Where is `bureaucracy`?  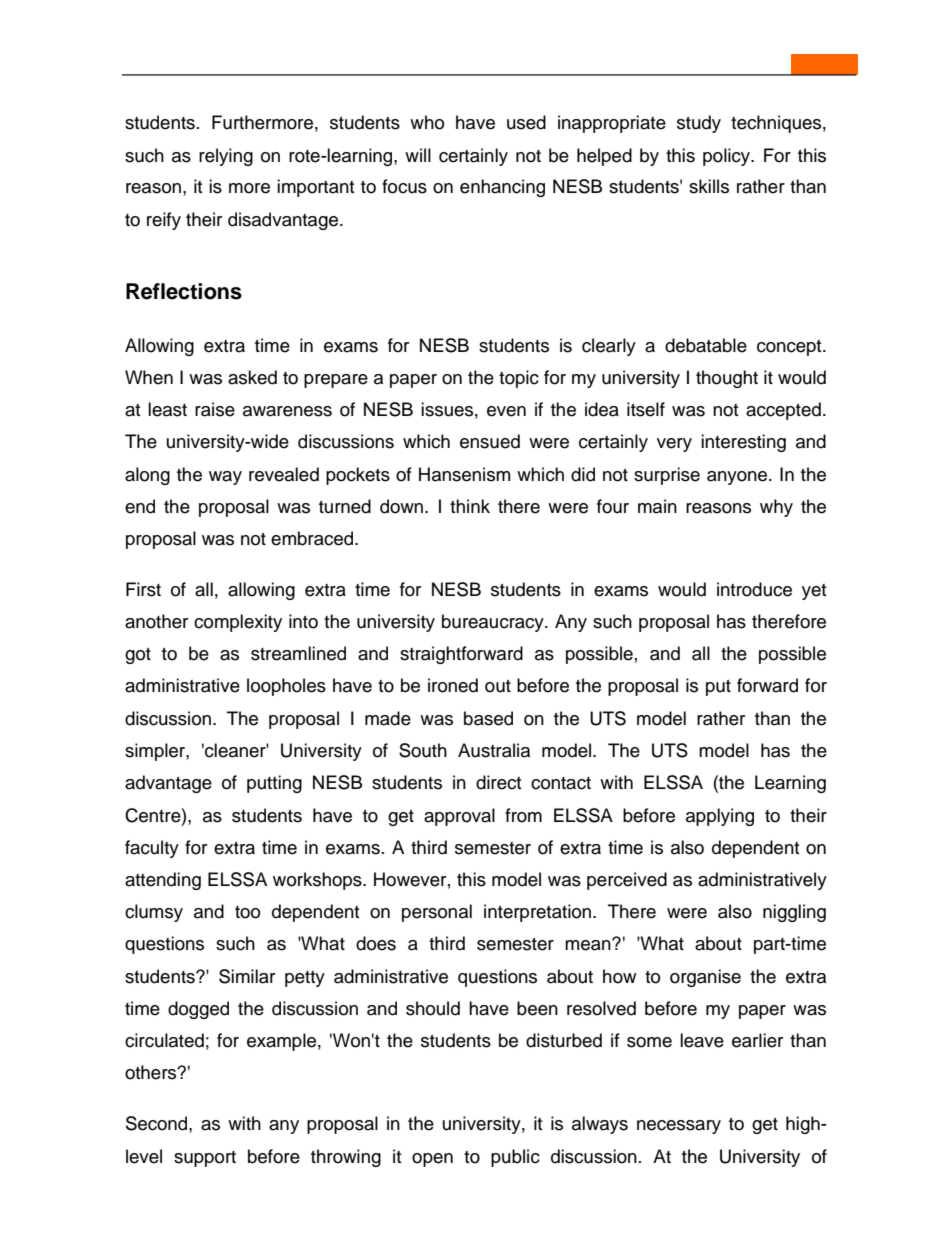
bureaucracy is located at coordinates (494, 623).
